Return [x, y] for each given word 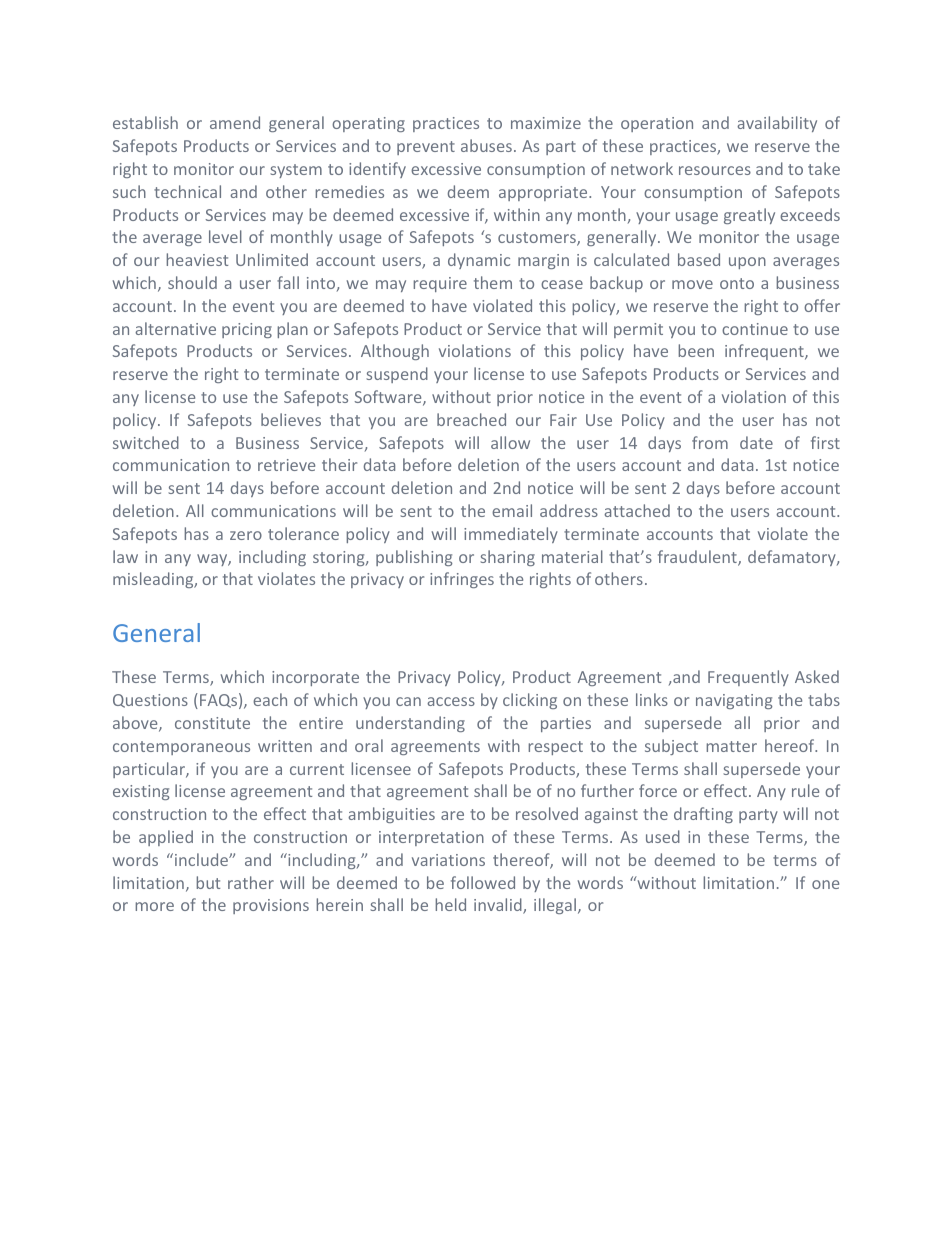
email [512, 510]
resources [715, 170]
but [208, 882]
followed [483, 882]
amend [235, 122]
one [825, 884]
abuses [486, 145]
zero [246, 535]
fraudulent [698, 558]
